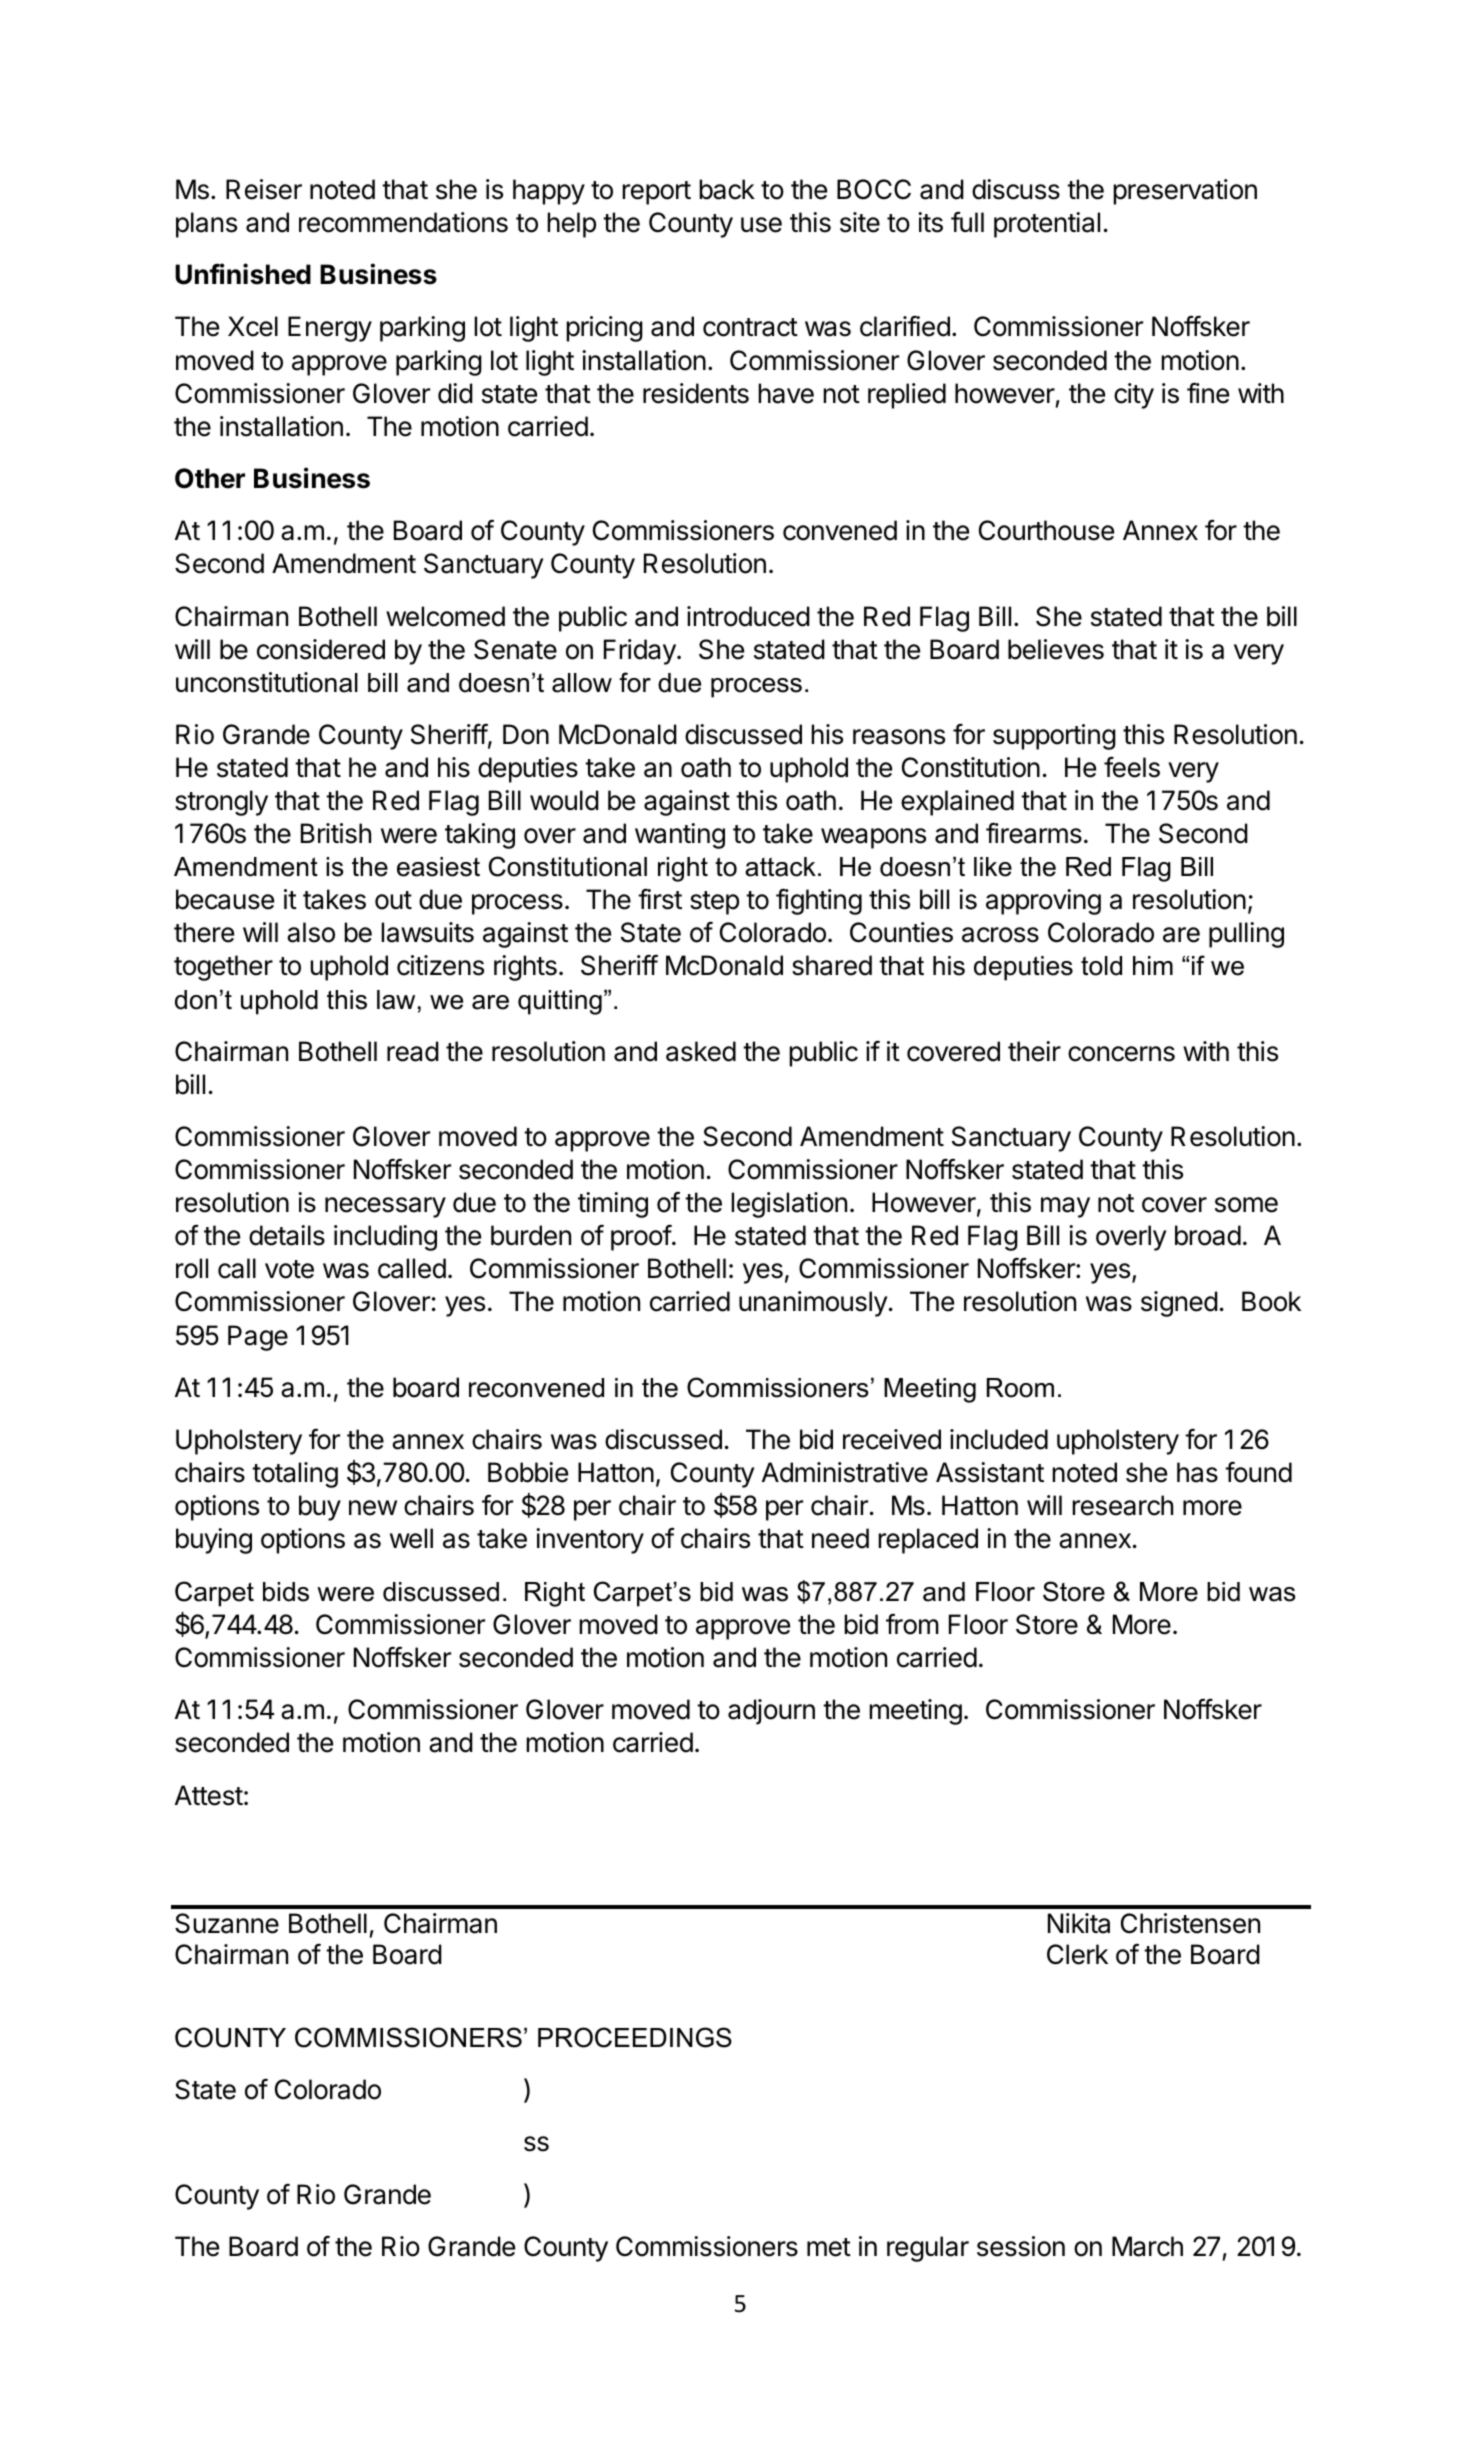 Image resolution: width=1481 pixels, height=2439 pixels. I want to click on Suzanne, so click(227, 1923).
